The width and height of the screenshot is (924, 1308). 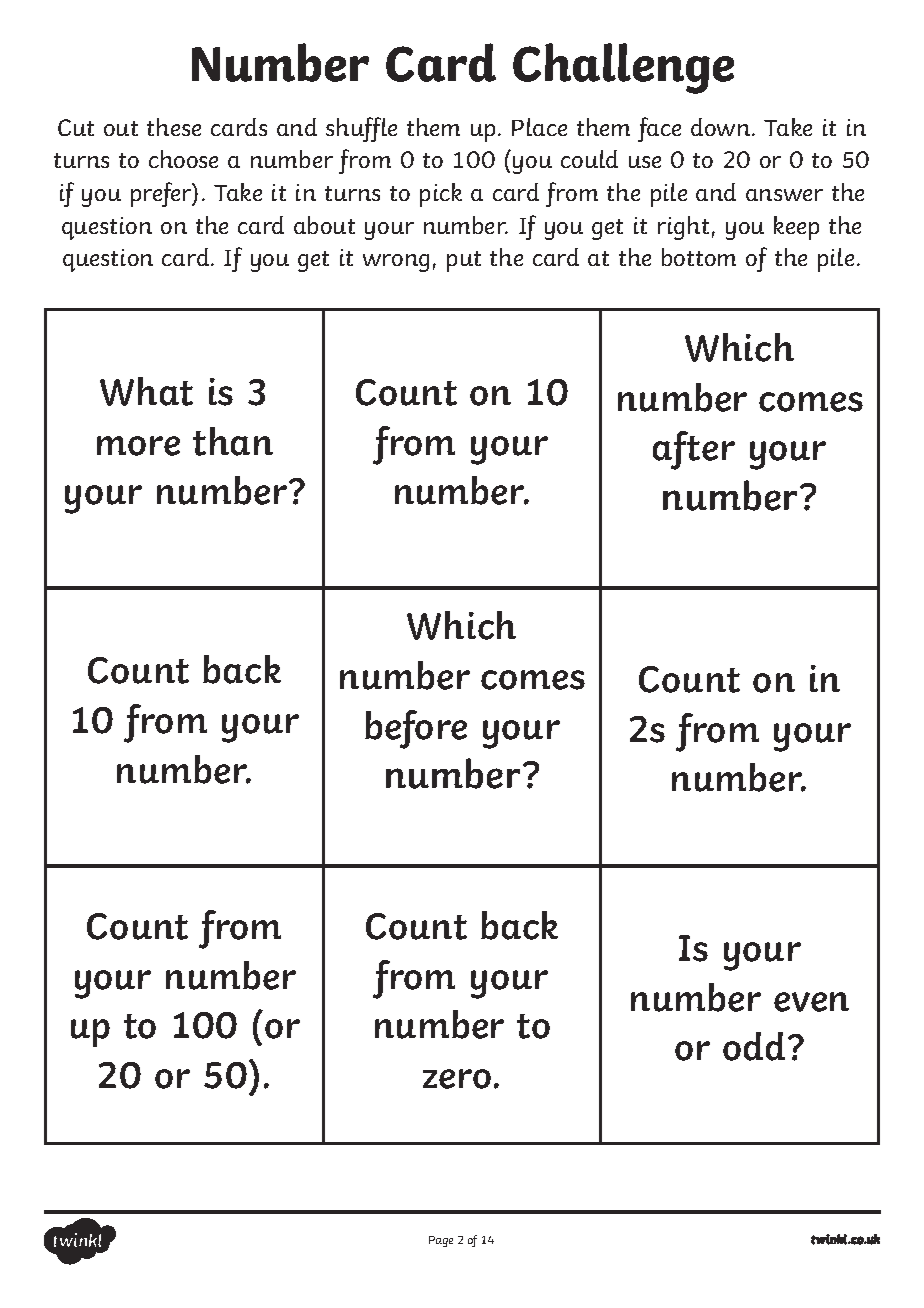 What do you see at coordinates (138, 446) in the screenshot?
I see `more` at bounding box center [138, 446].
